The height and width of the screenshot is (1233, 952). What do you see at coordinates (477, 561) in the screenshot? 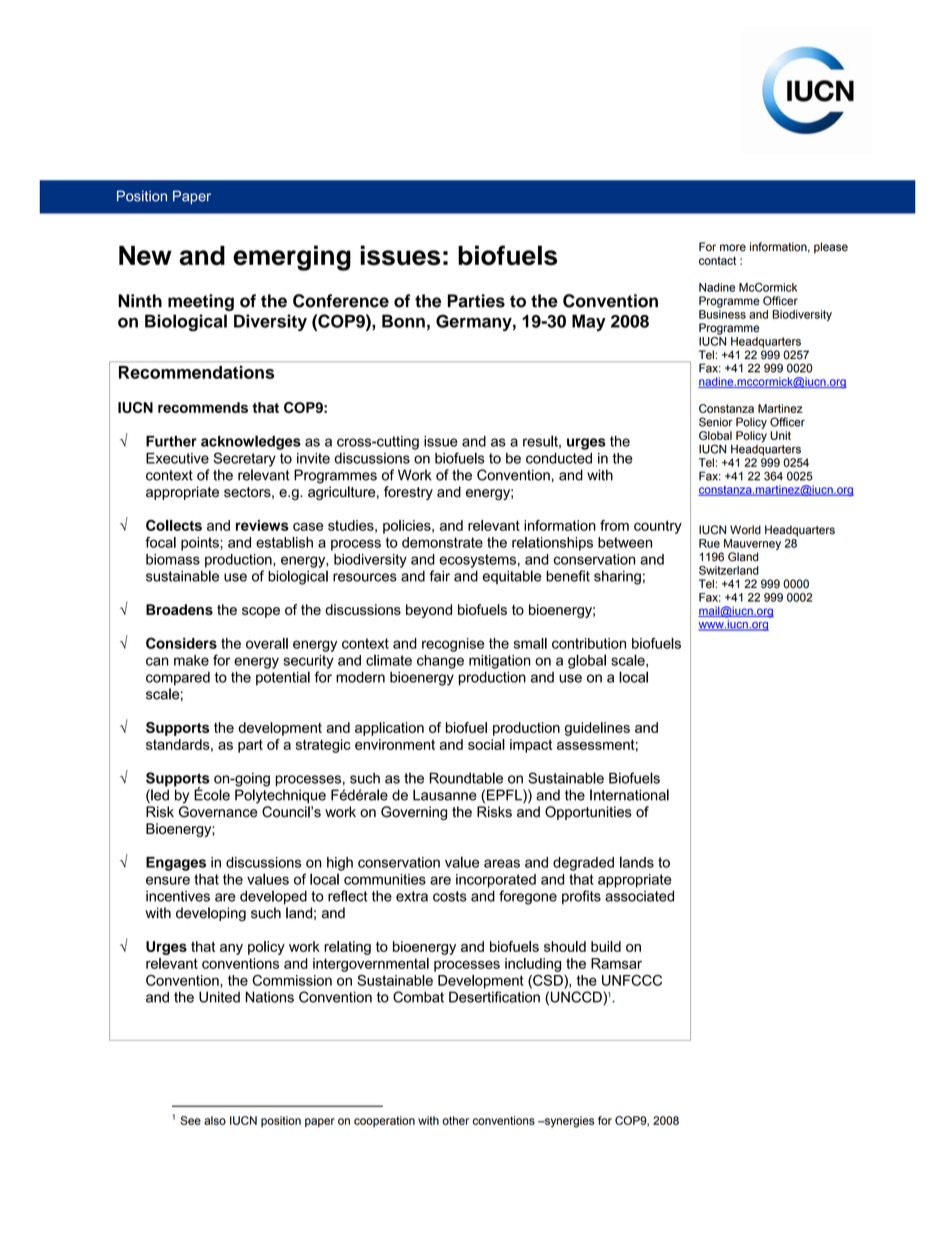
I see `ecosystems` at bounding box center [477, 561].
